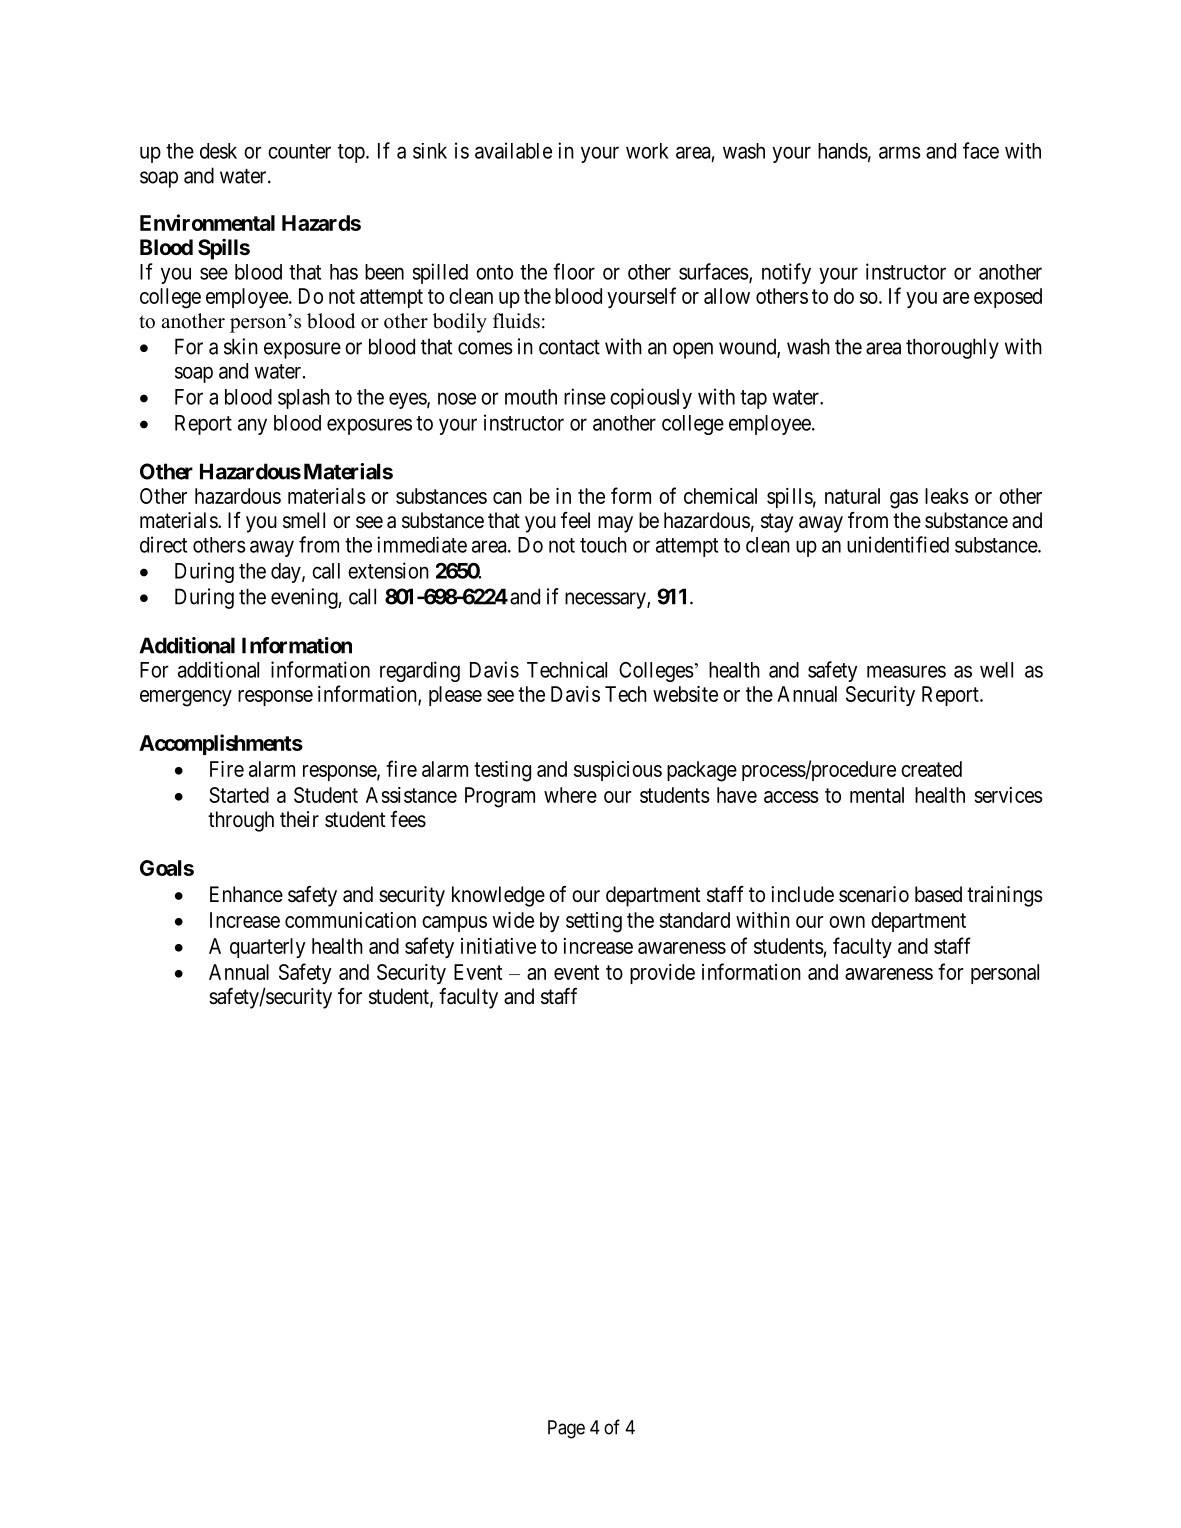 The height and width of the image is (1528, 1181). I want to click on arms, so click(900, 152).
